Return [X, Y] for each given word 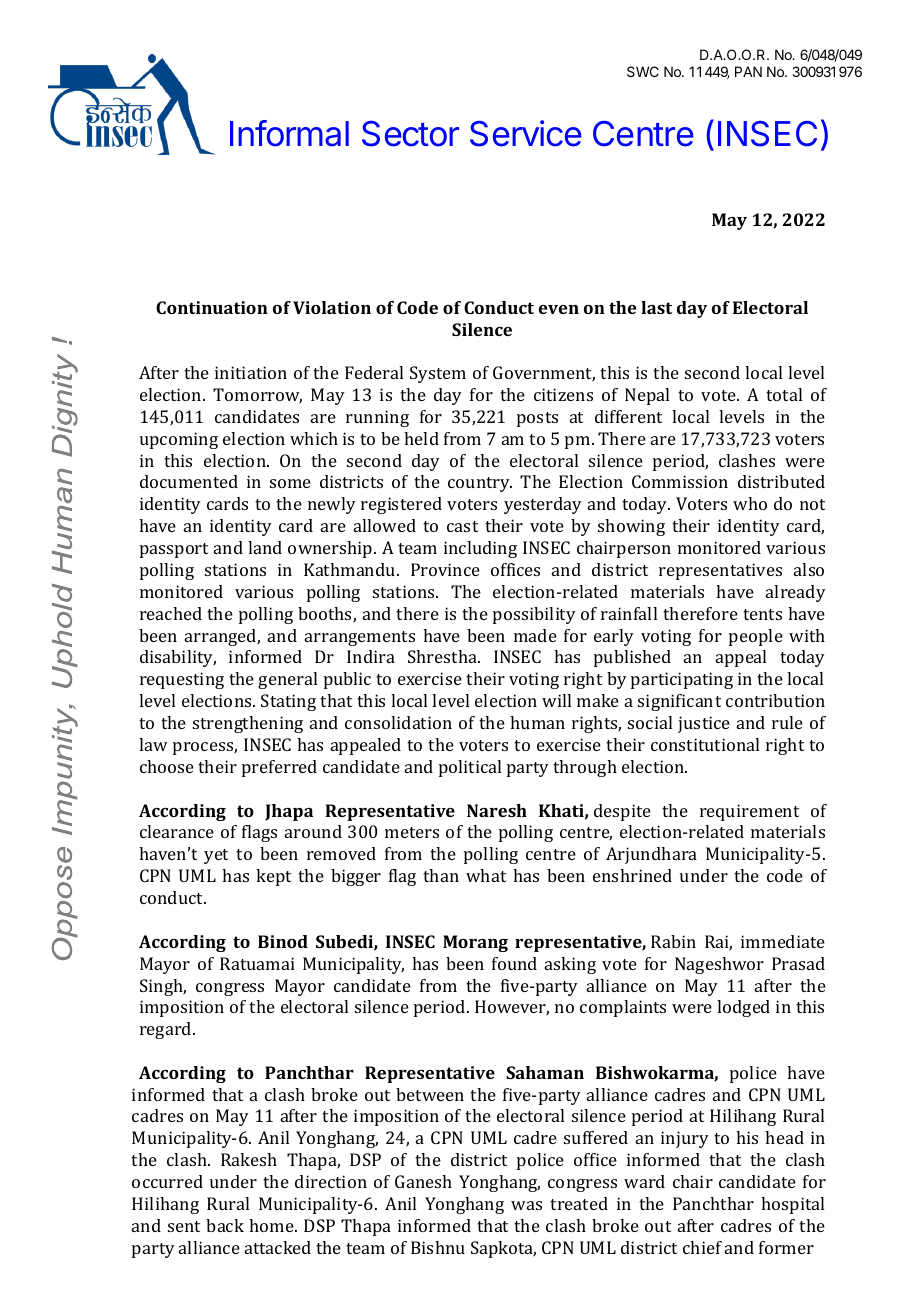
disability [178, 658]
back [225, 1225]
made [535, 635]
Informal [289, 133]
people [756, 637]
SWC [643, 71]
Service [526, 133]
